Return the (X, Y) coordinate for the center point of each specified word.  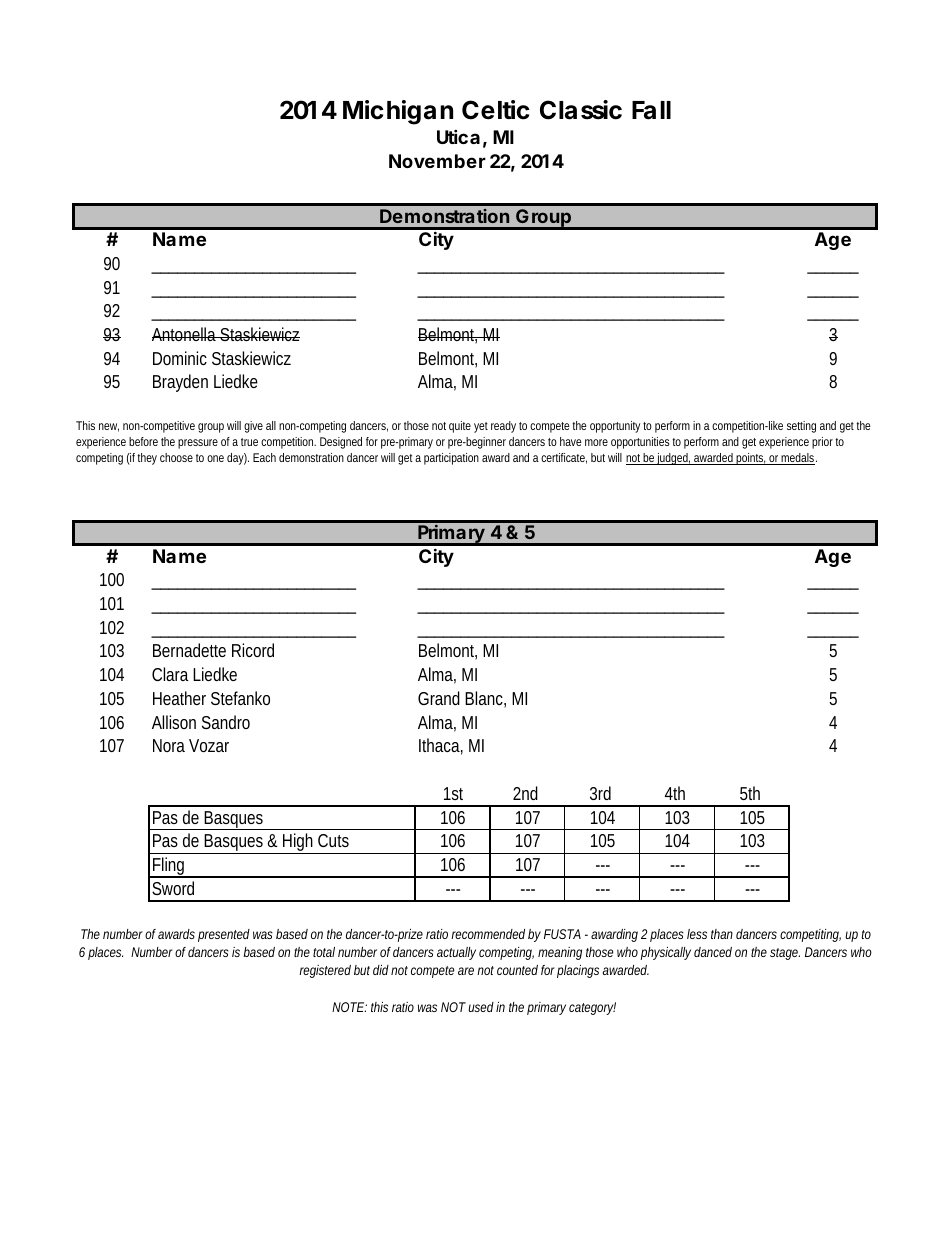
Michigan (398, 112)
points (751, 459)
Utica (458, 136)
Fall (651, 110)
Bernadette (189, 650)
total (324, 952)
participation (451, 459)
